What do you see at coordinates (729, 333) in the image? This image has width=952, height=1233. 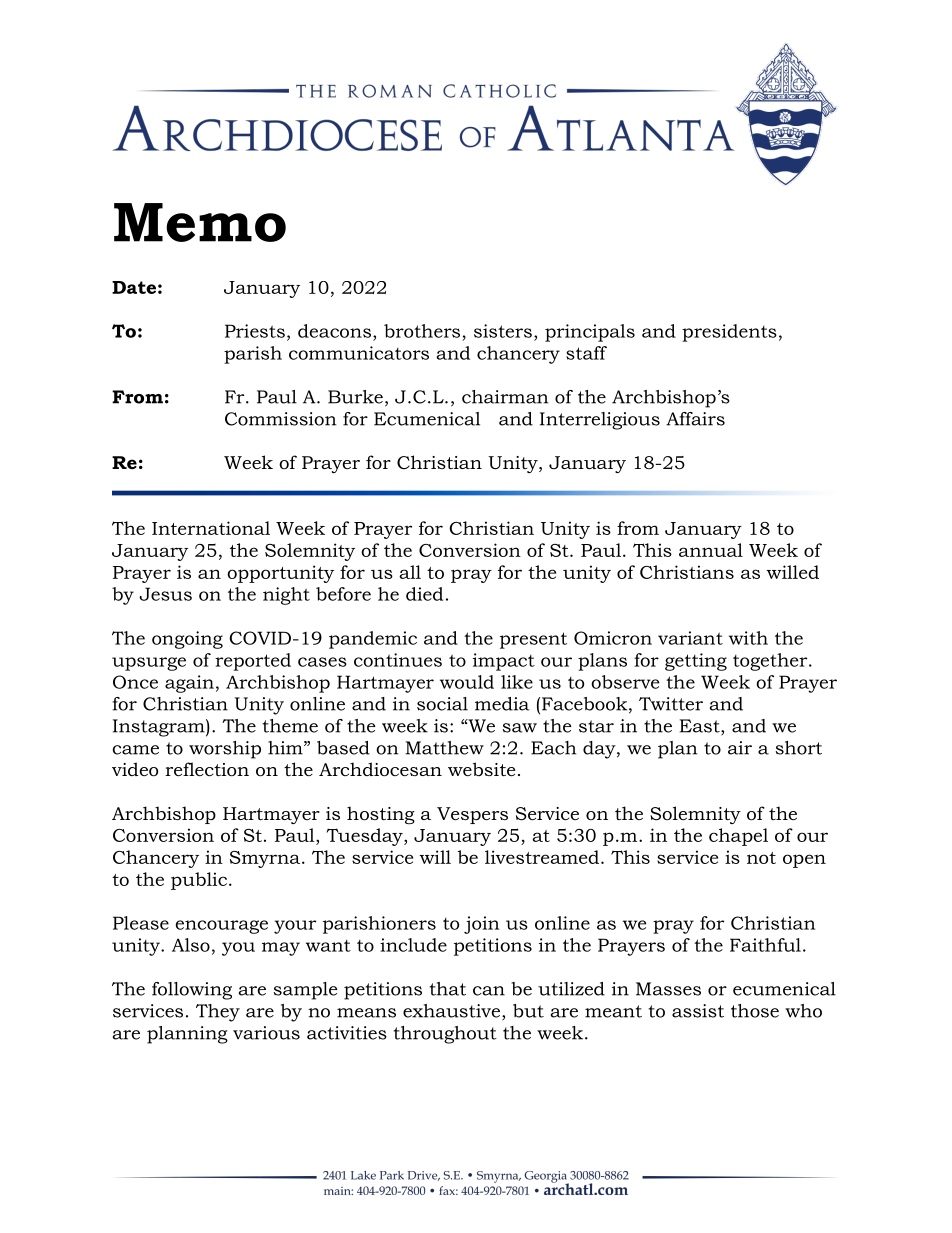 I see `presidents` at bounding box center [729, 333].
